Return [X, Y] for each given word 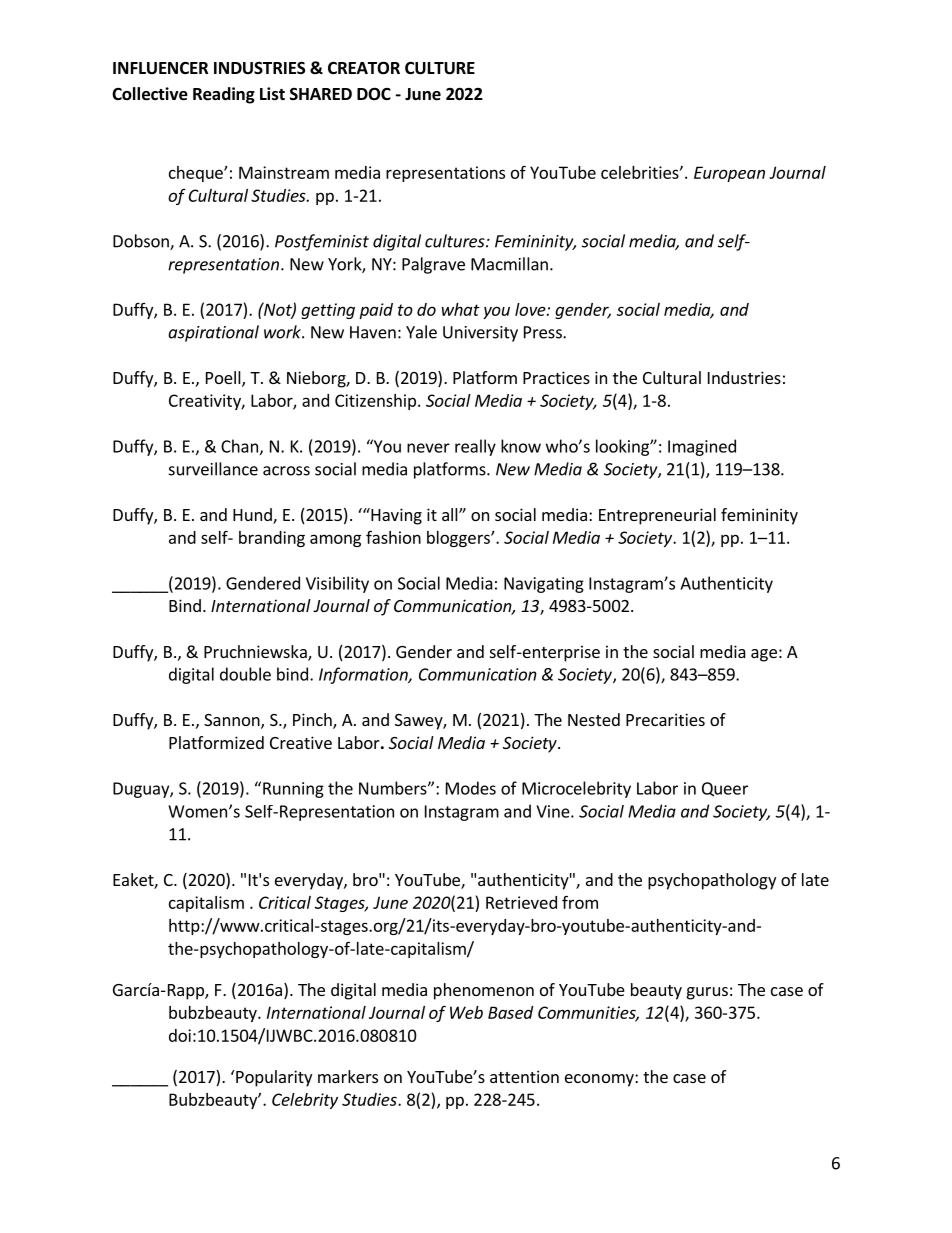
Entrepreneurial [657, 516]
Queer [725, 789]
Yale [421, 332]
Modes [471, 788]
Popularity [274, 1078]
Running [293, 790]
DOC [374, 94]
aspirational [213, 333]
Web [466, 1012]
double [245, 674]
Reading [224, 95]
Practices [556, 377]
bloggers [459, 539]
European [729, 174]
